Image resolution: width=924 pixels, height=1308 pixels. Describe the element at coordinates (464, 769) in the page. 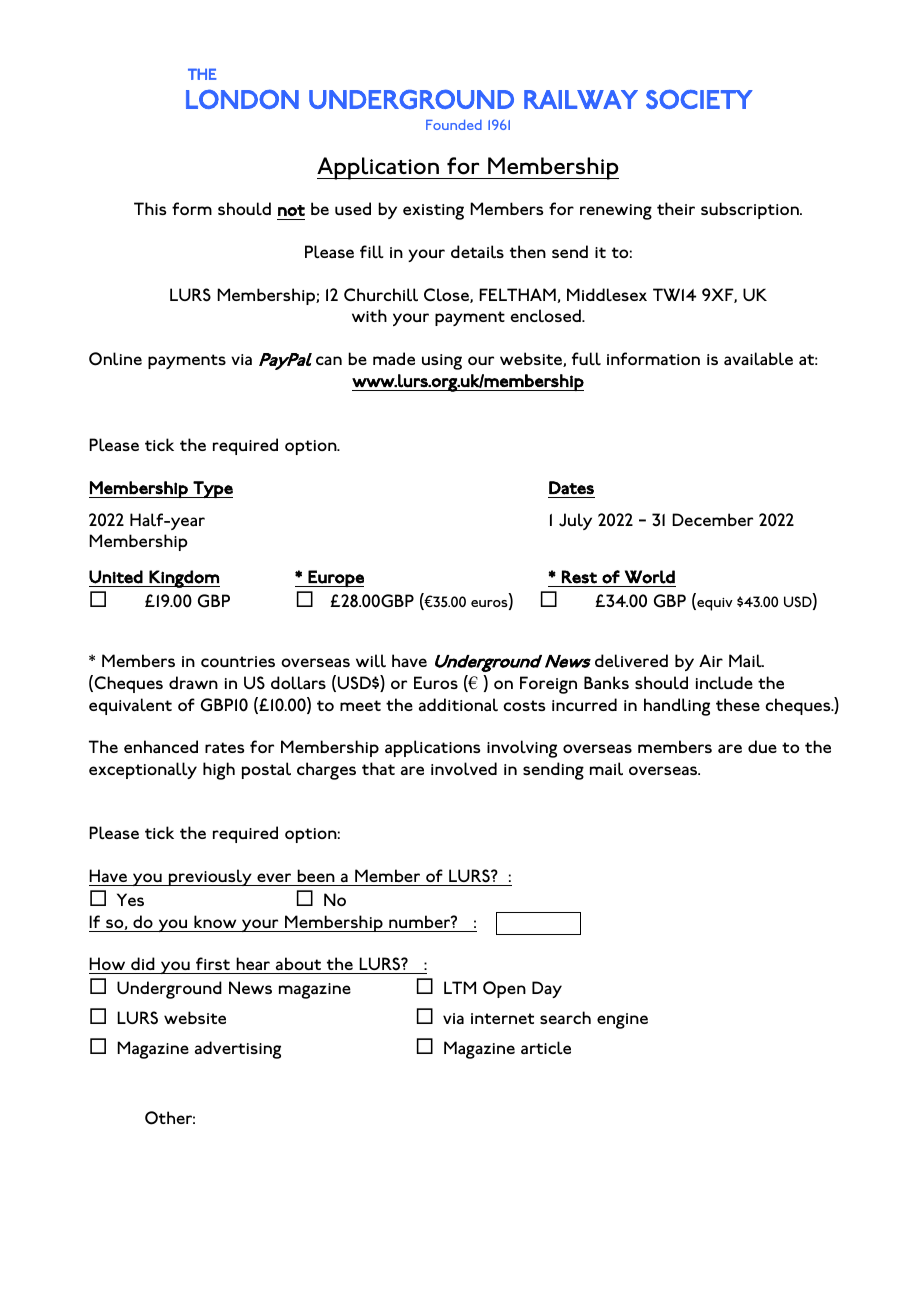

I see `involved` at that location.
